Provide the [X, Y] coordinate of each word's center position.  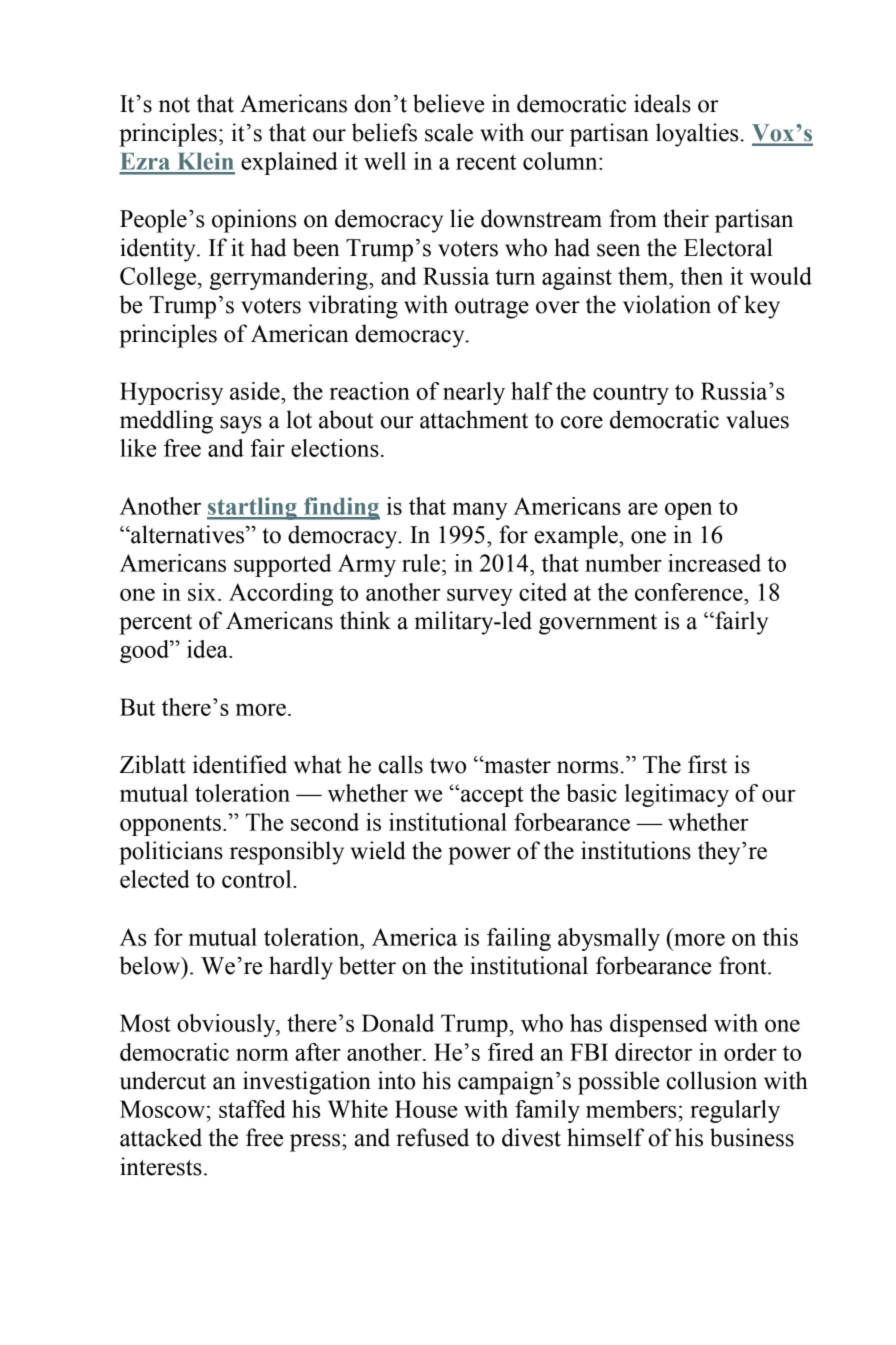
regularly [735, 1111]
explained [289, 163]
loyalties [698, 135]
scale [449, 132]
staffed [252, 1109]
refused [432, 1137]
